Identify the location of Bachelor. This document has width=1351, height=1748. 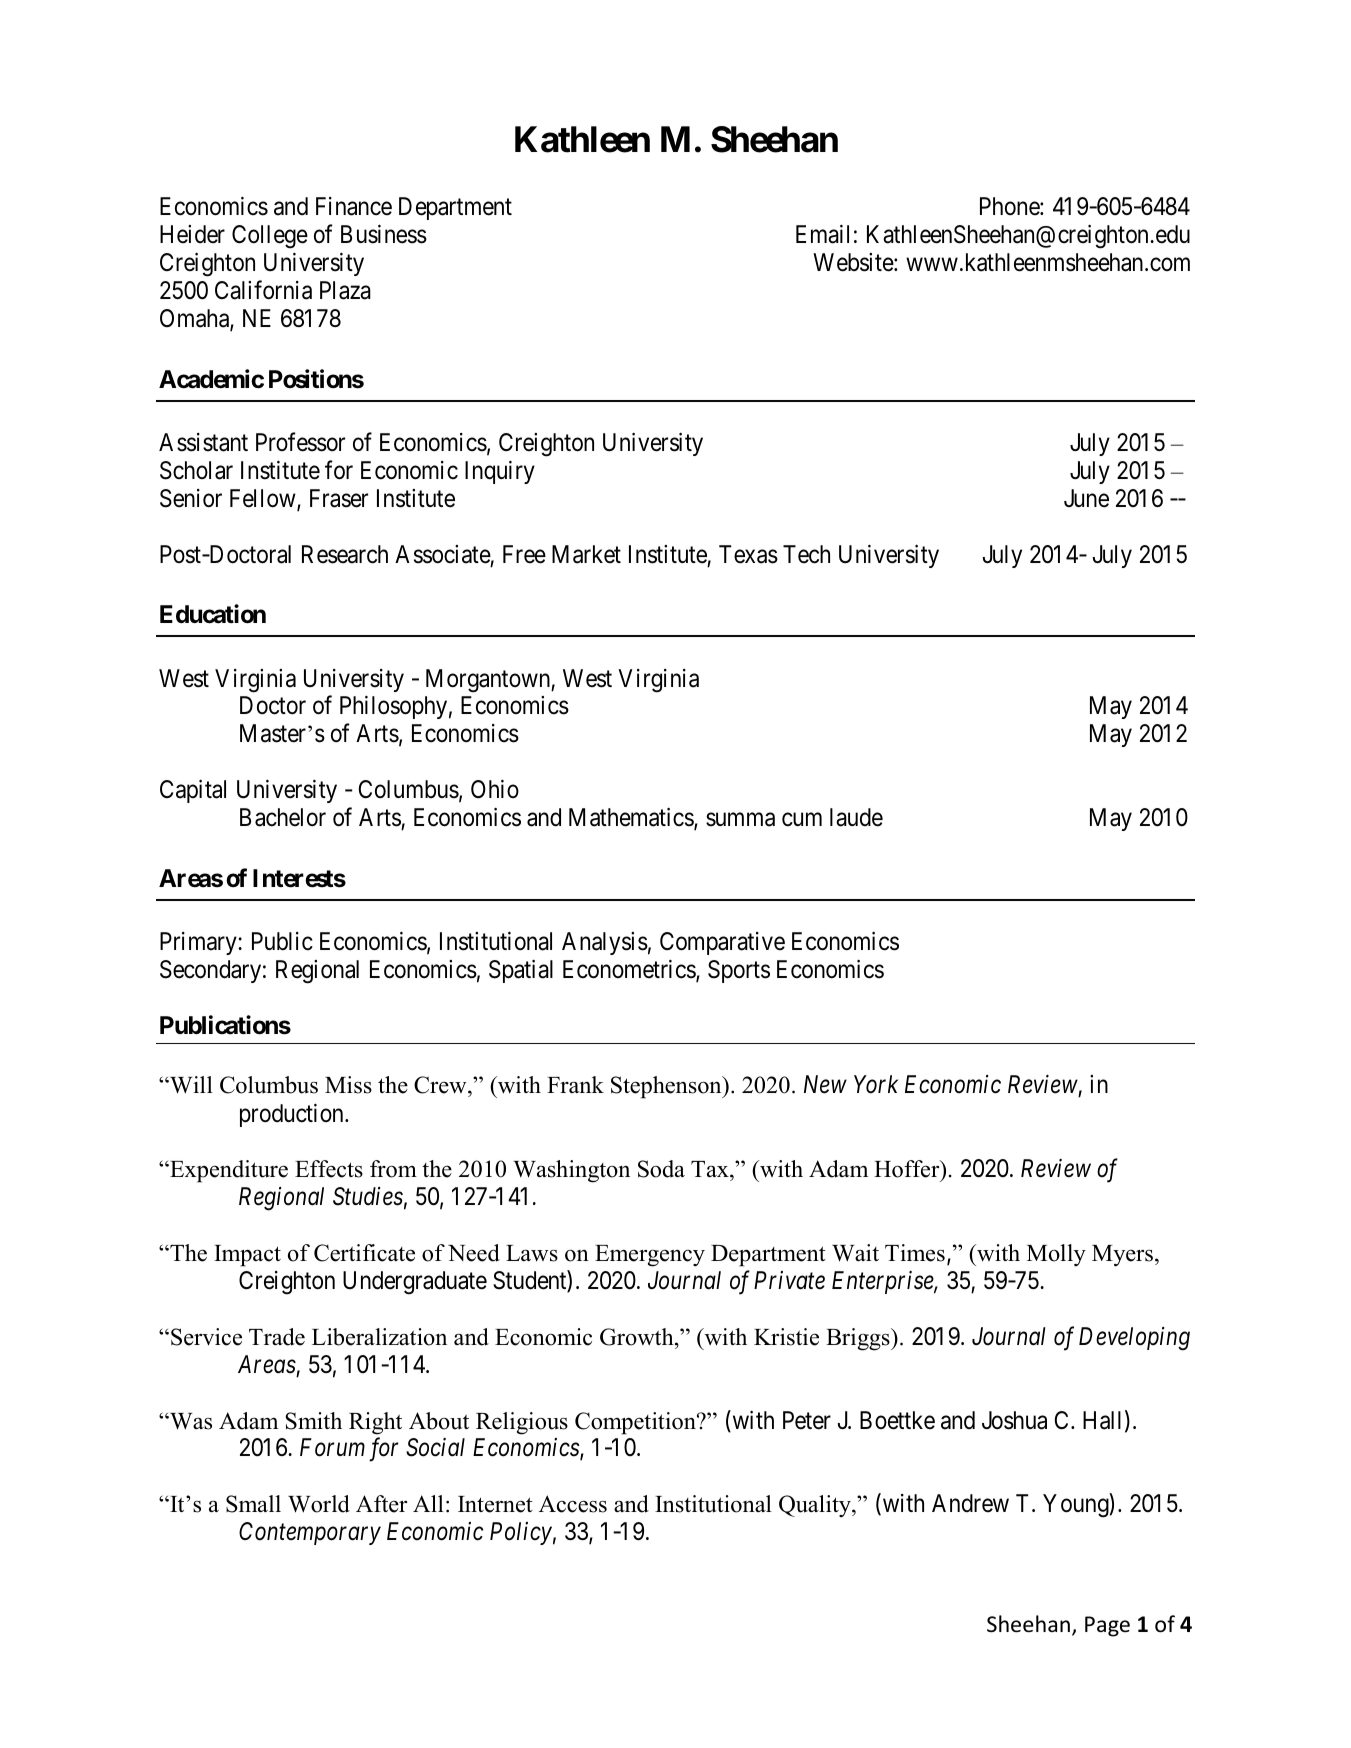
(283, 817).
